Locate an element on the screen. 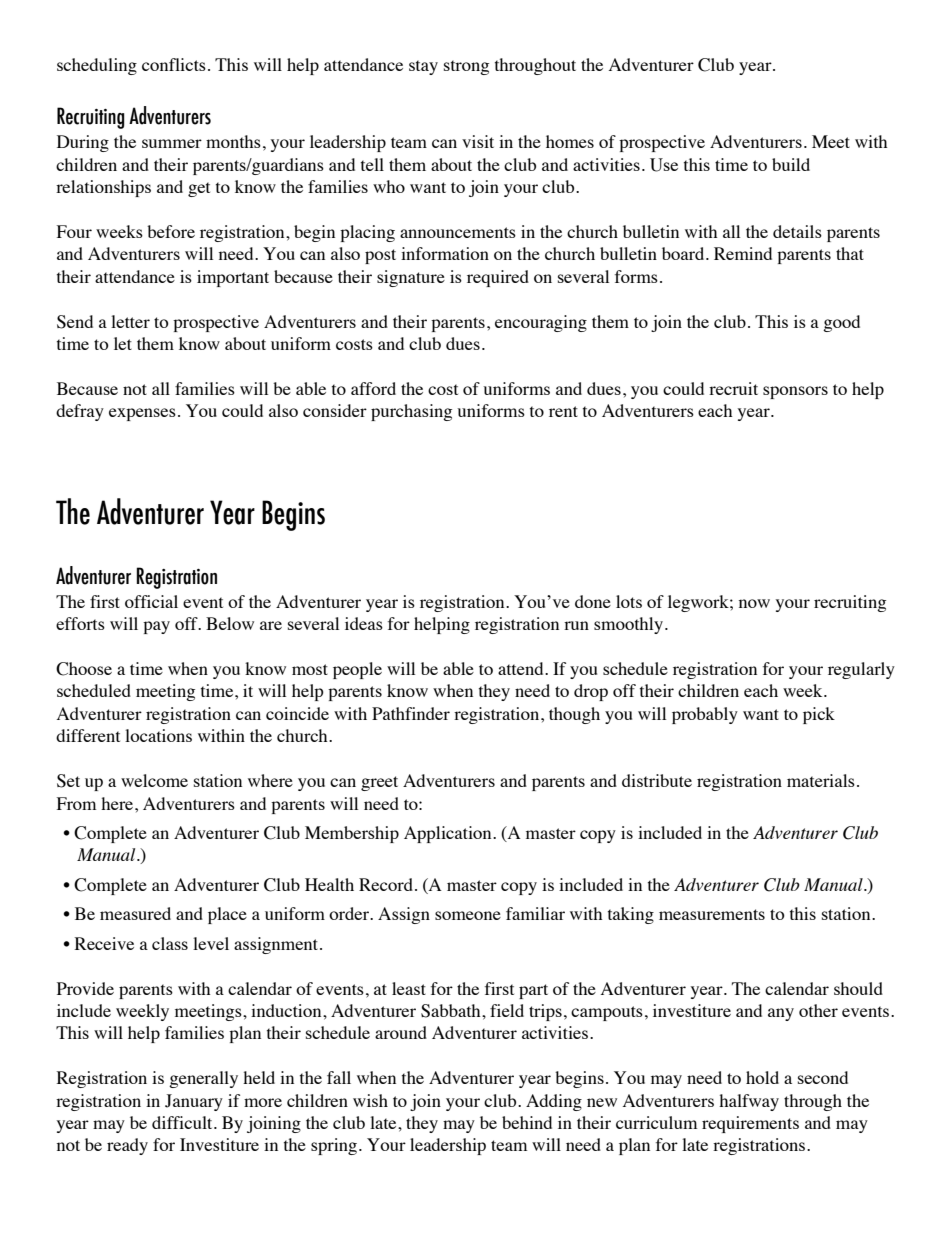  purchasing is located at coordinates (411, 412).
